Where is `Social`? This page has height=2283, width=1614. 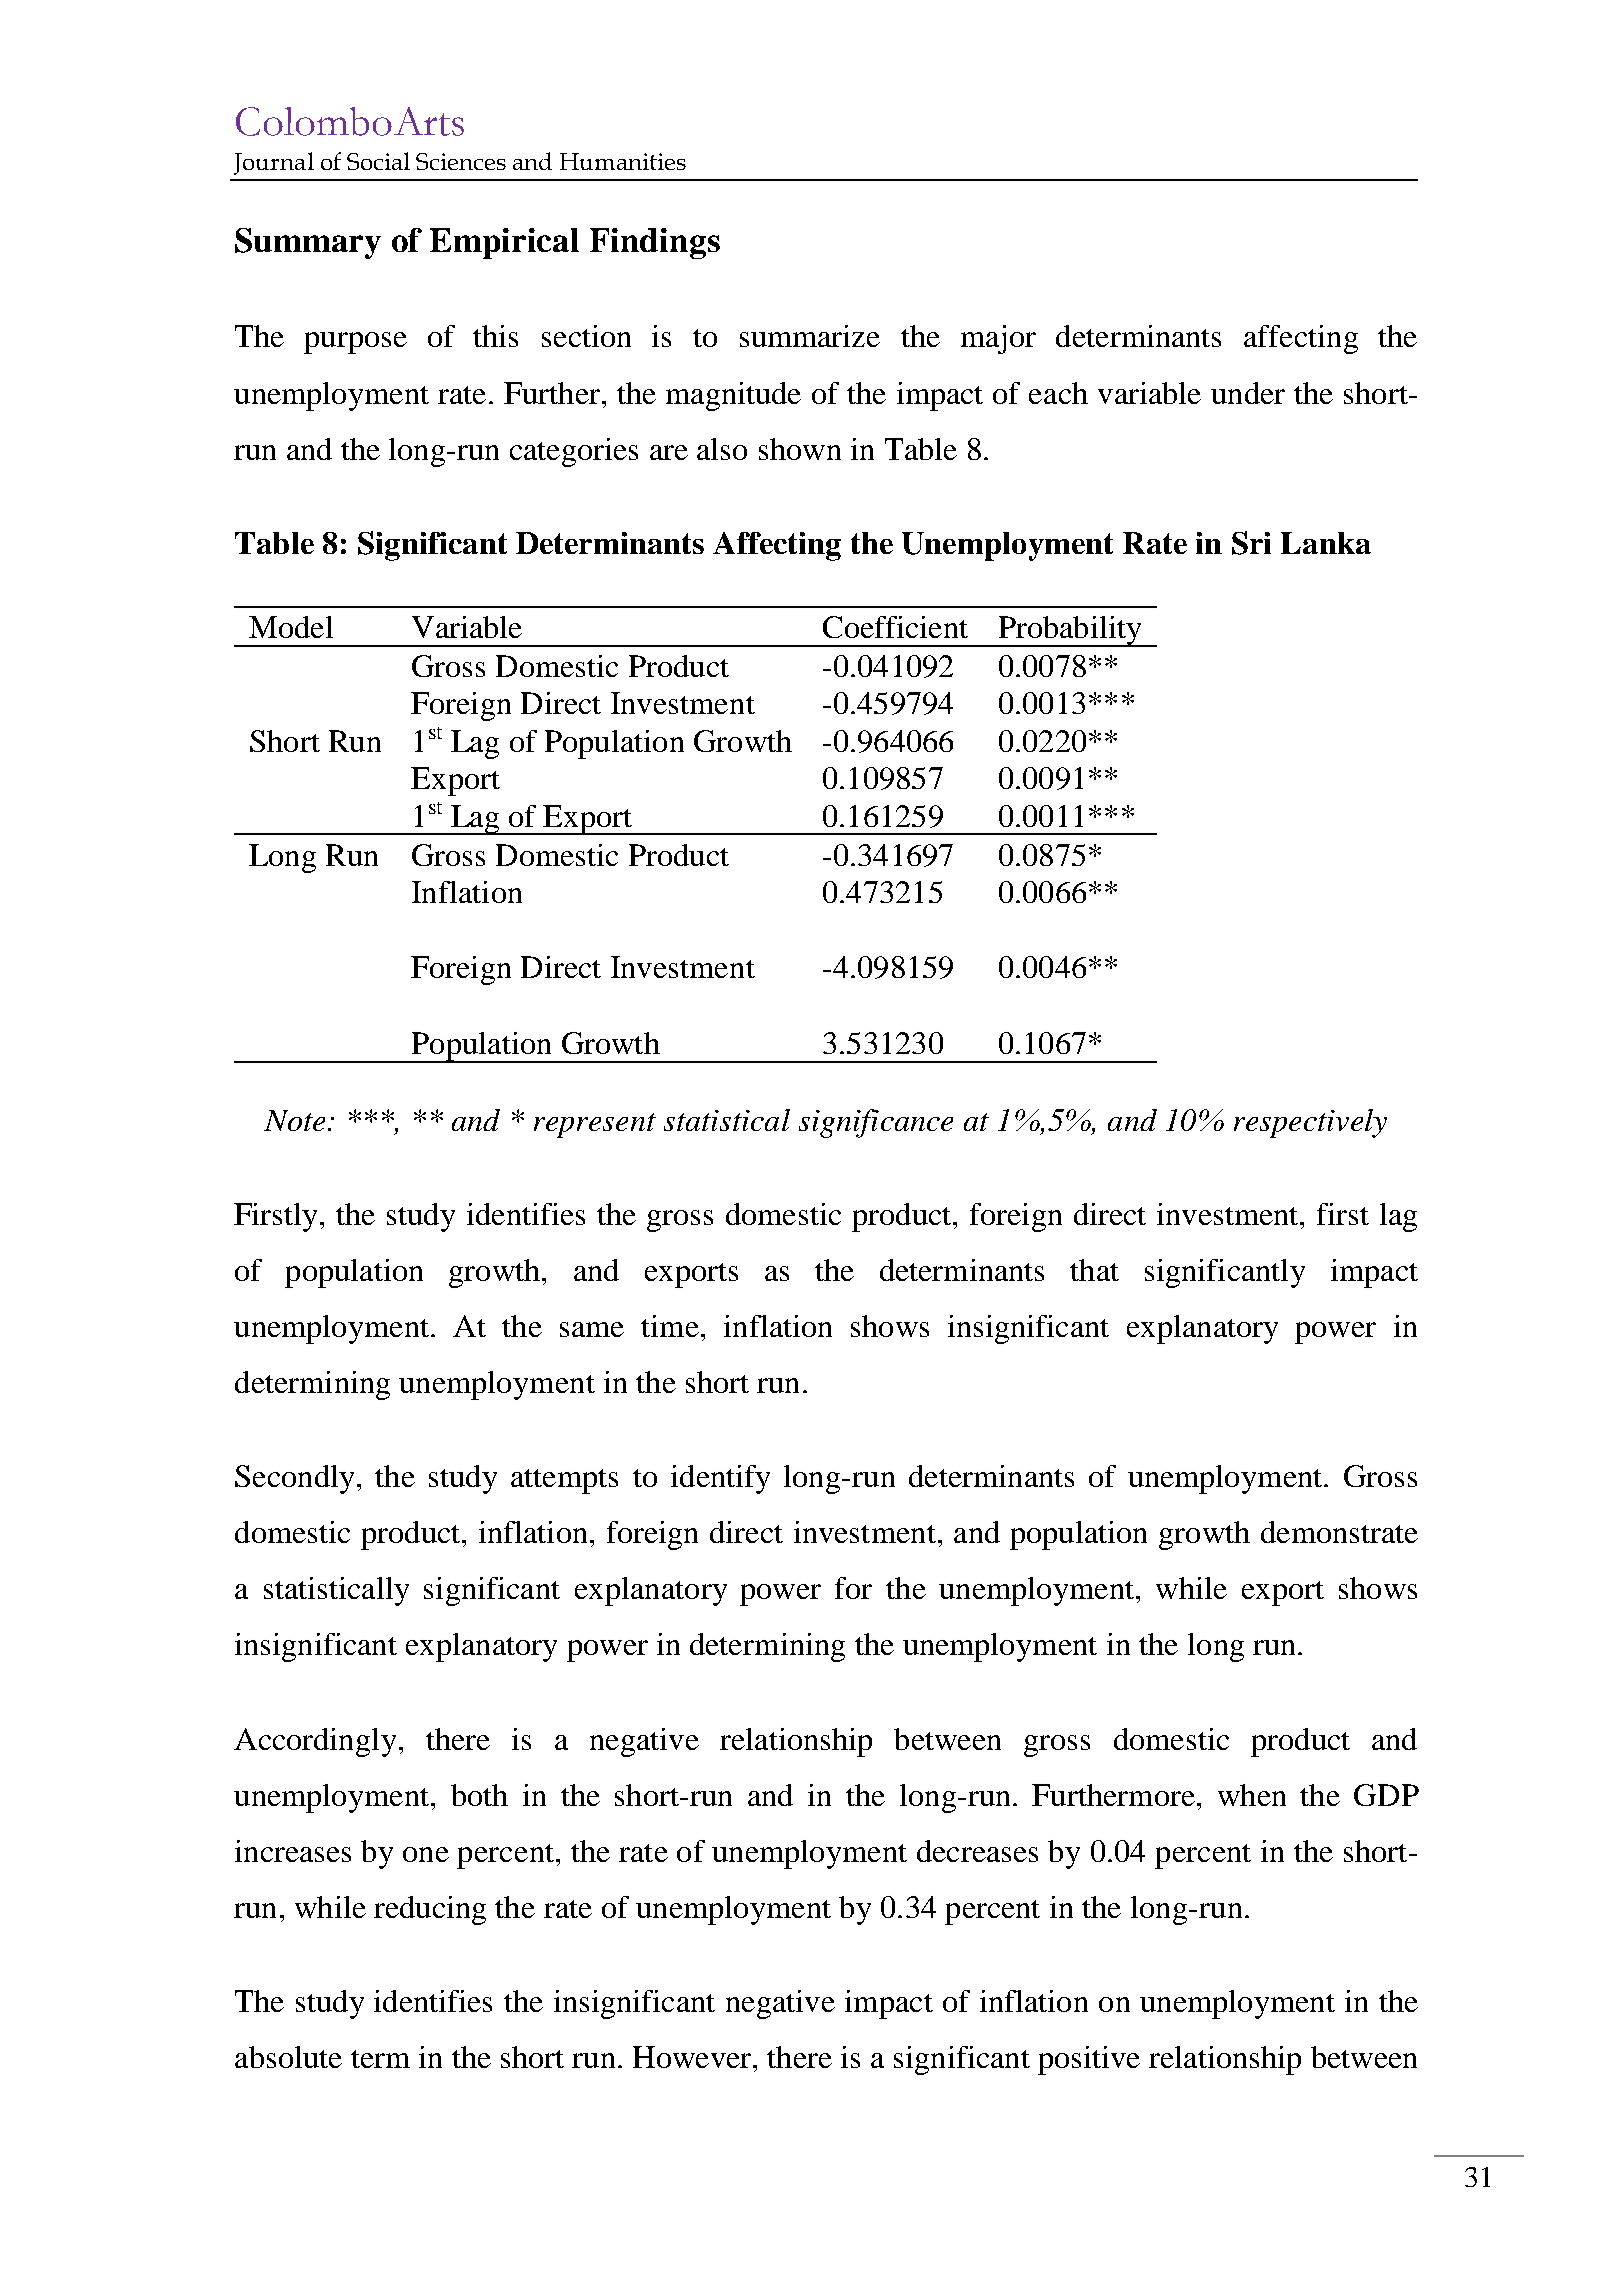 Social is located at coordinates (378, 161).
